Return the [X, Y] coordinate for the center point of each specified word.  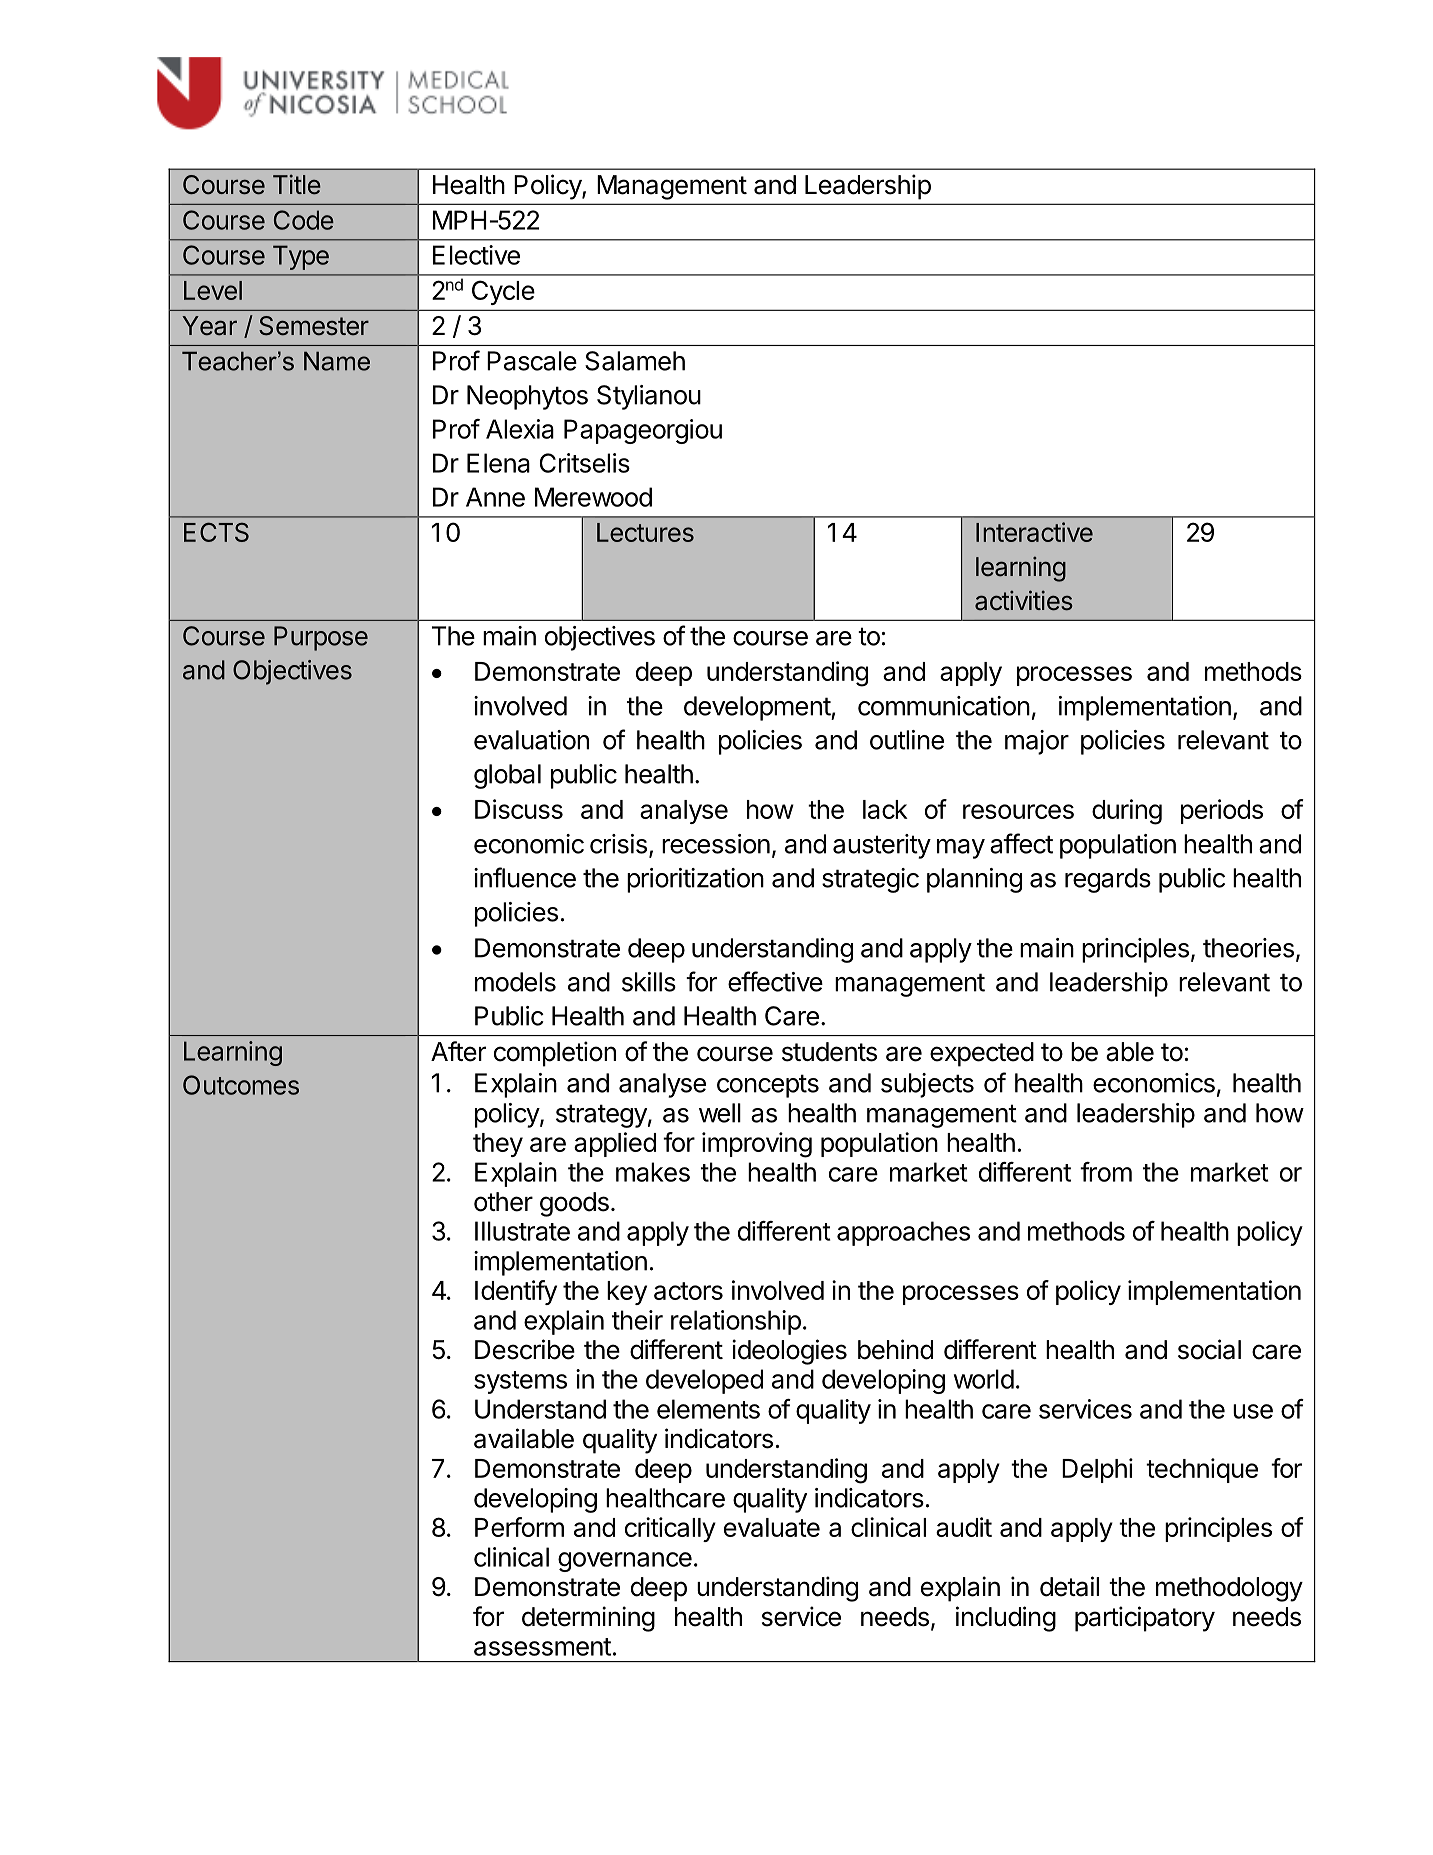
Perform [519, 1527]
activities [1024, 600]
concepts [768, 1086]
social [1209, 1349]
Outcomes [241, 1085]
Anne [495, 497]
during [1127, 812]
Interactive [1034, 532]
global [507, 776]
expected [982, 1054]
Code [304, 220]
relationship [736, 1322]
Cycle [503, 292]
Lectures [645, 532]
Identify [516, 1292]
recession [716, 844]
